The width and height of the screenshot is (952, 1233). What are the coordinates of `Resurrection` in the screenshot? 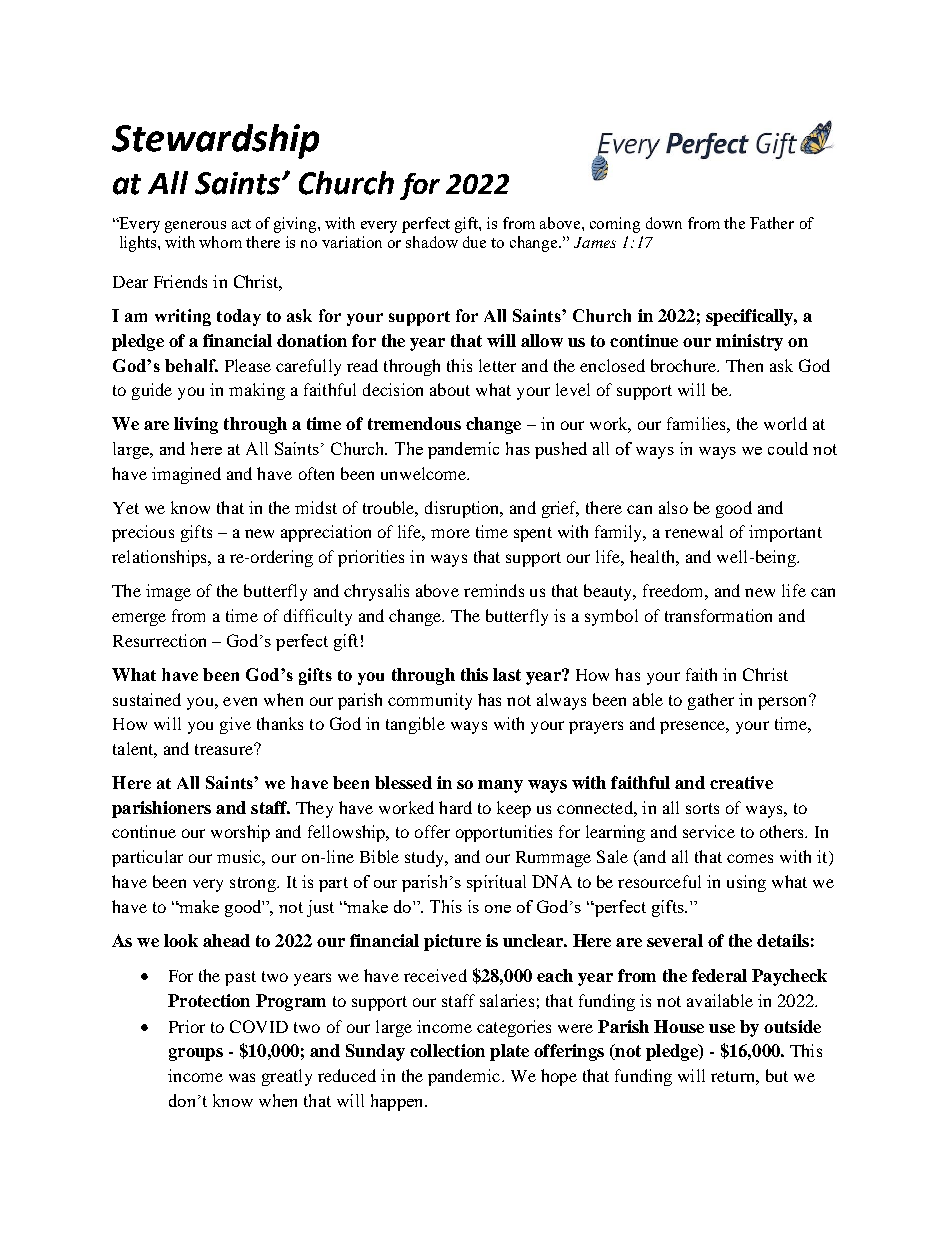 It's located at (159, 640).
